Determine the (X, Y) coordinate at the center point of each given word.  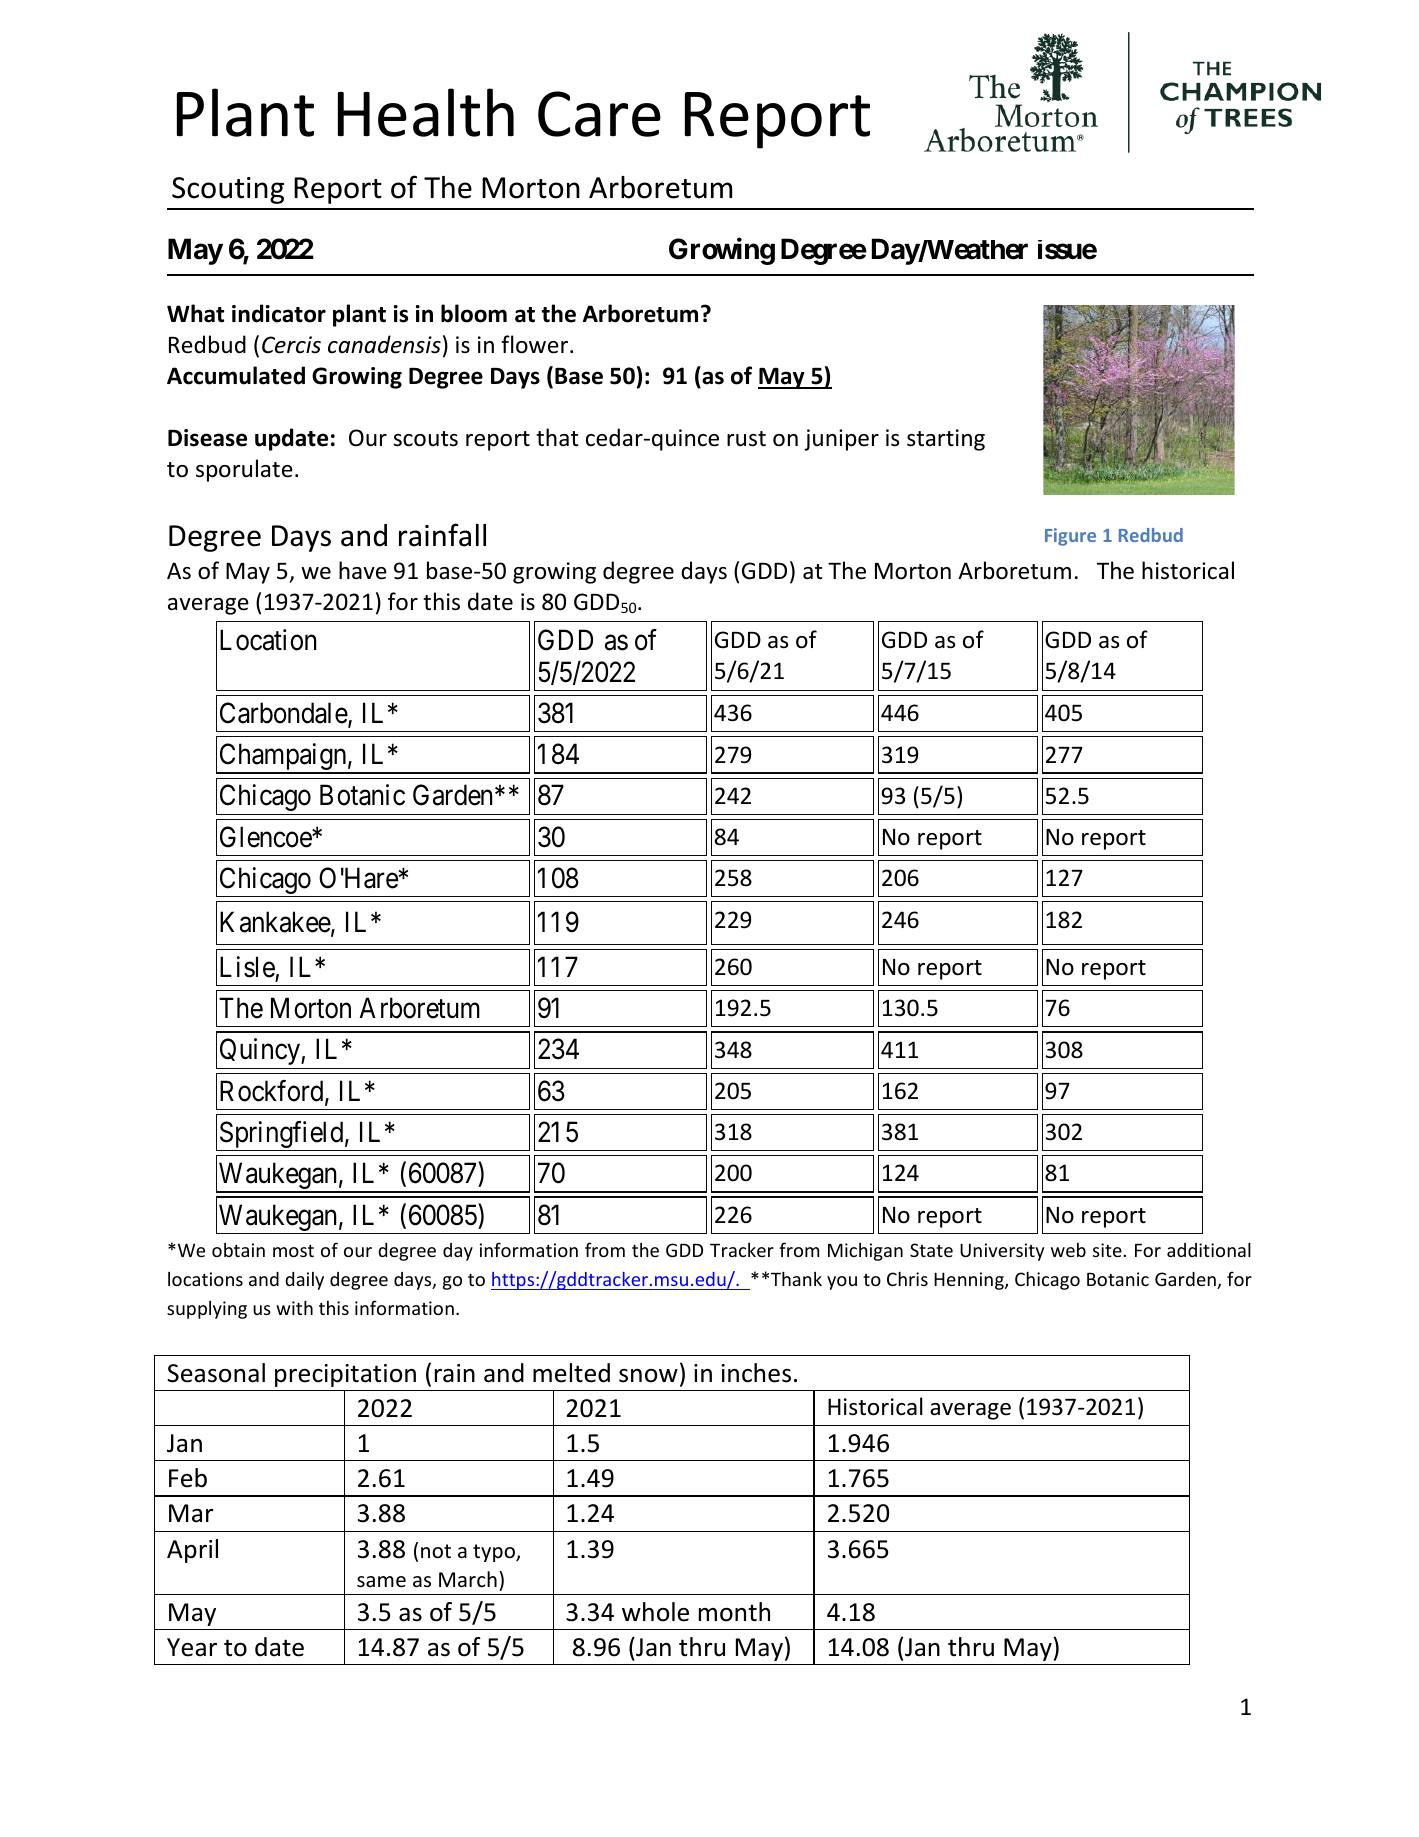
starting (946, 440)
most (293, 1251)
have (363, 570)
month (734, 1612)
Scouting (228, 190)
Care (599, 114)
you (842, 1283)
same (381, 1582)
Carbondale (284, 714)
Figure (1070, 537)
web (1068, 1250)
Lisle (247, 967)
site (1107, 1250)
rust (746, 439)
